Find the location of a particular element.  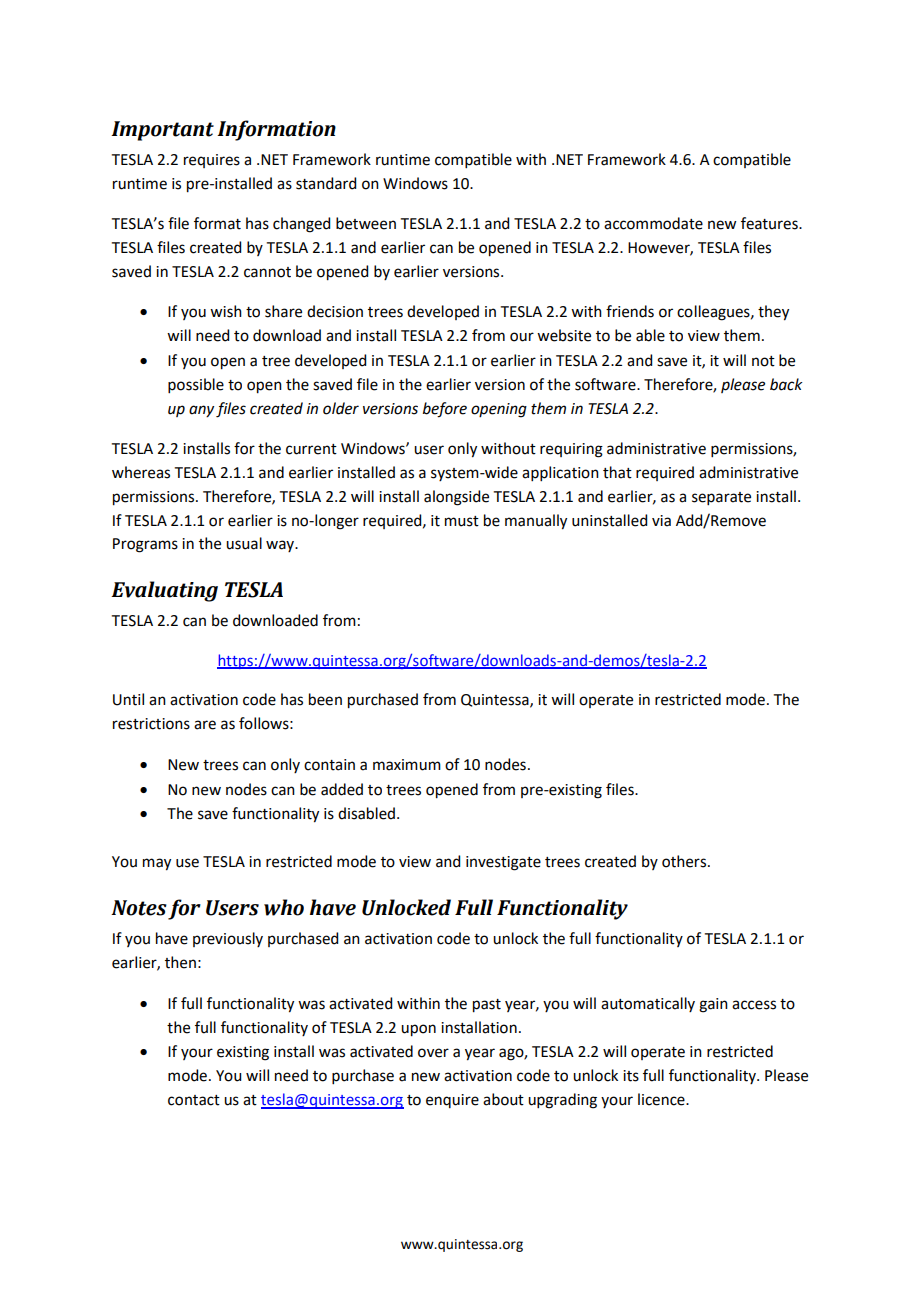

between is located at coordinates (366, 223).
